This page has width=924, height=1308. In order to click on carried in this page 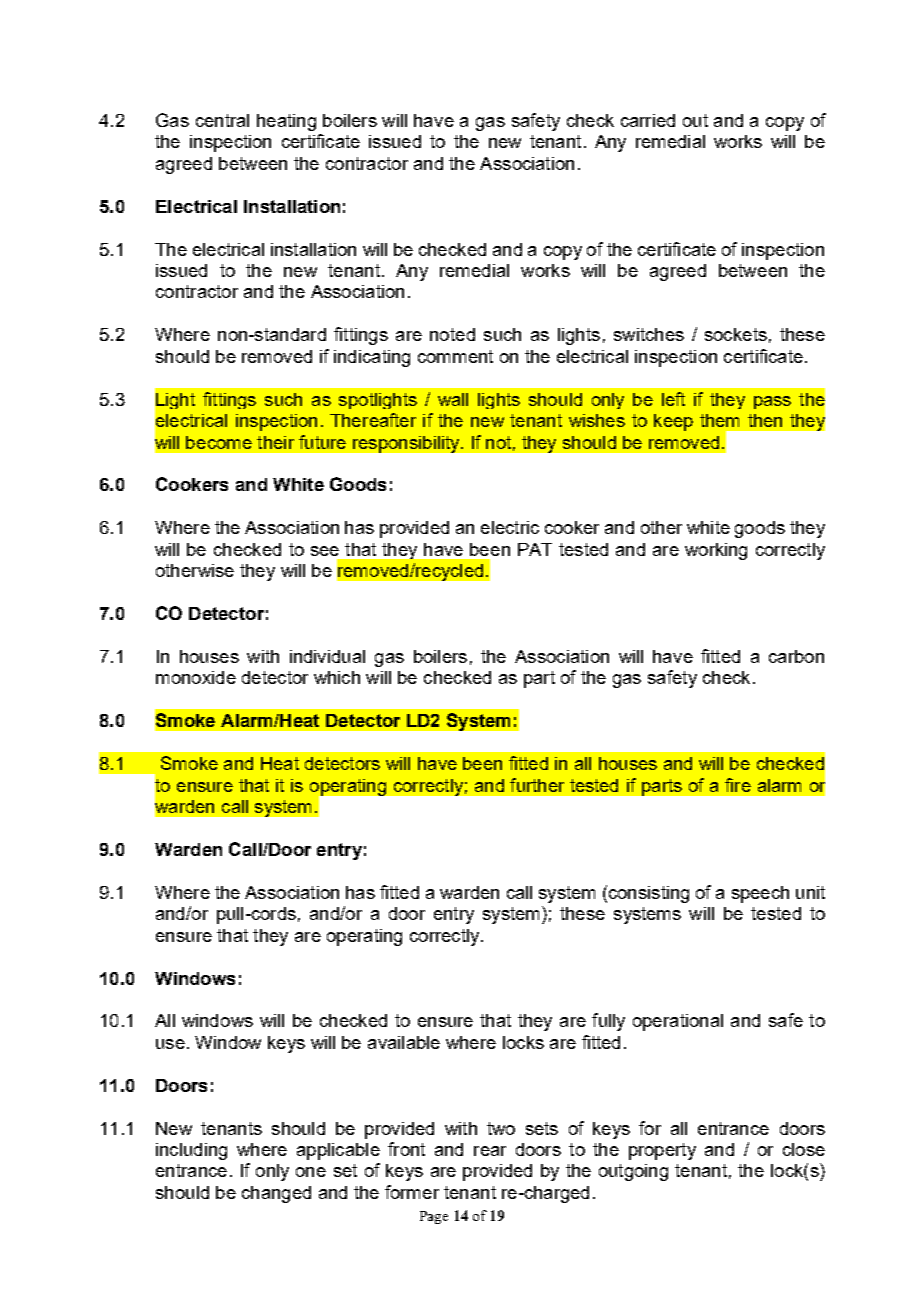, I will do `click(648, 120)`.
